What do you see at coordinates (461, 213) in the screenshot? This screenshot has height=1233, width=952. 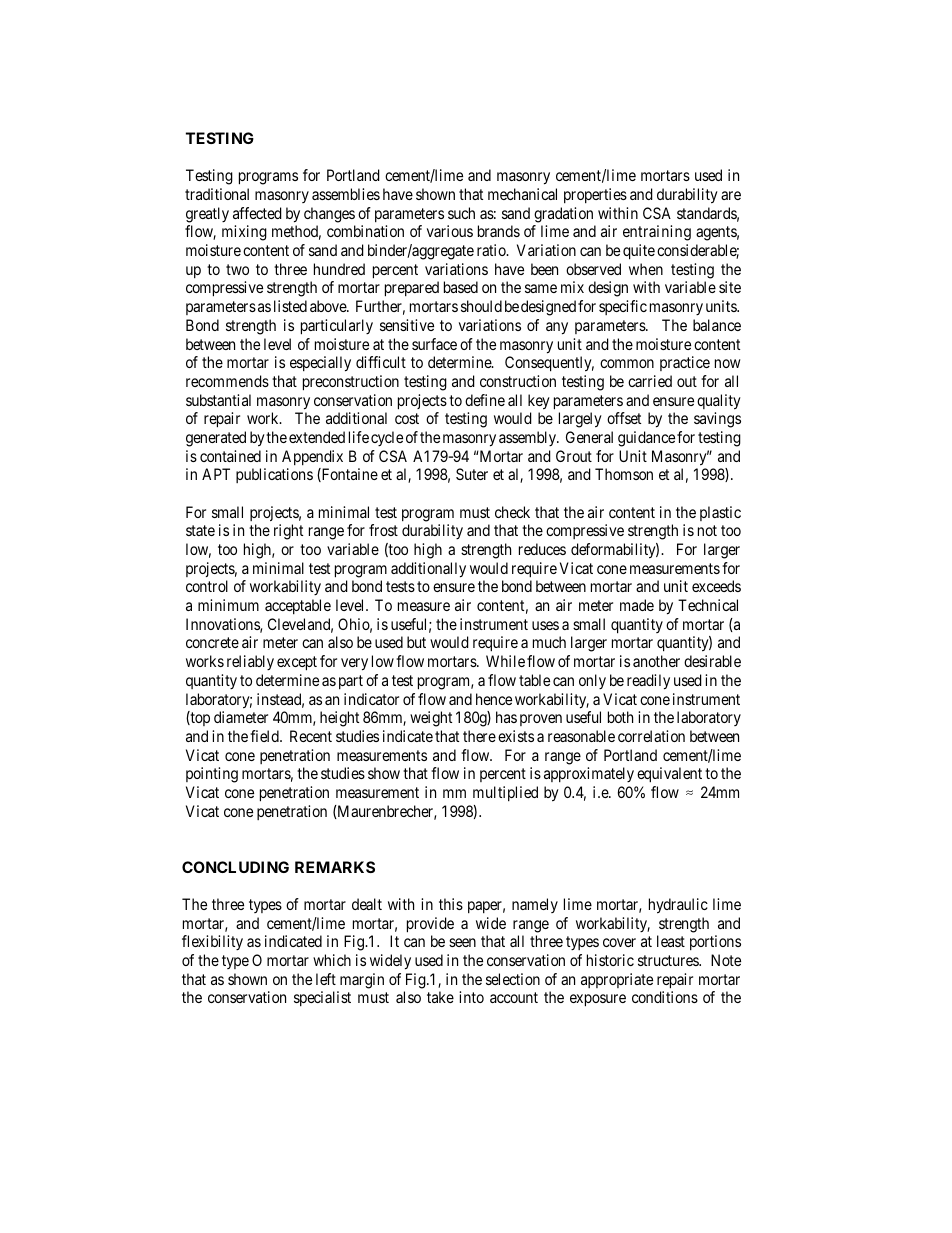 I see `such` at bounding box center [461, 213].
